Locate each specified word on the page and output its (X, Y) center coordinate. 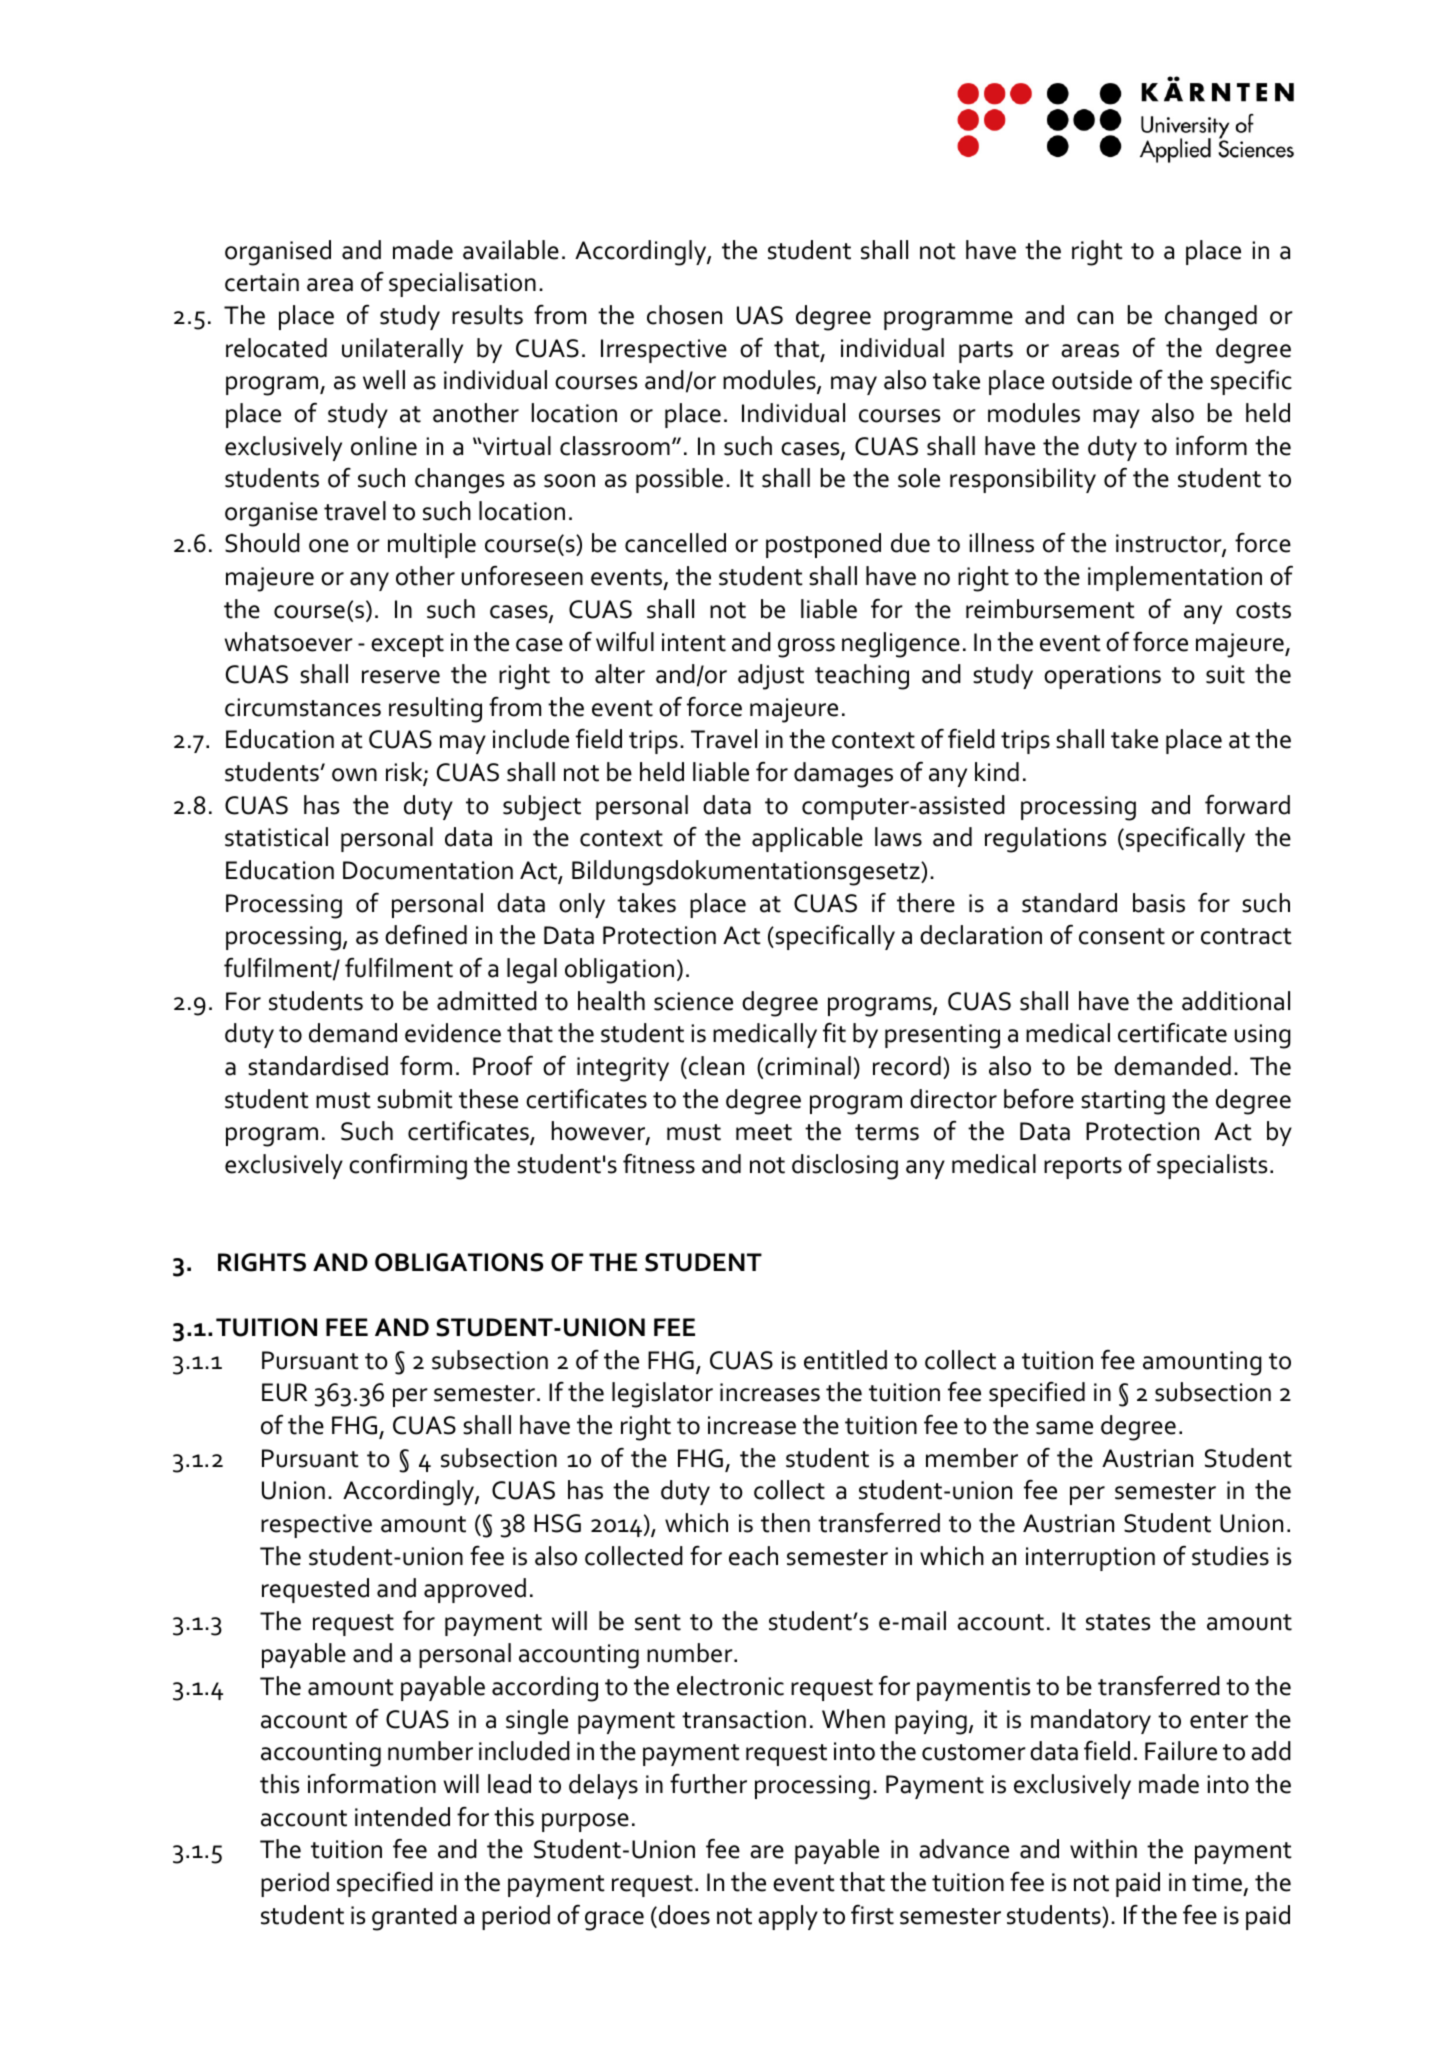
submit (415, 1099)
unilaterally (402, 350)
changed (1211, 318)
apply (788, 1917)
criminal (808, 1066)
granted (414, 1918)
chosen (684, 315)
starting (1123, 1102)
